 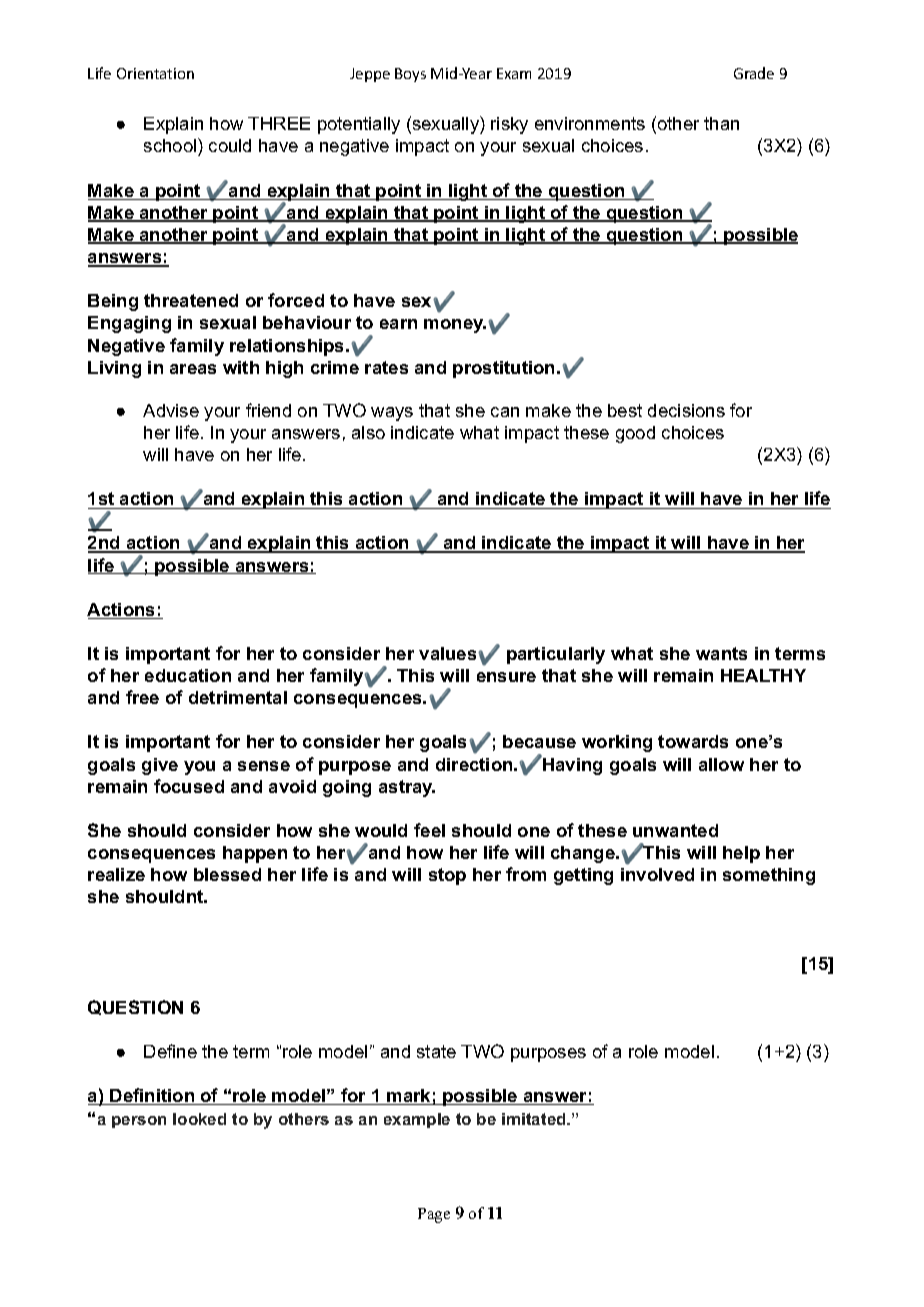 I want to click on Page, so click(x=434, y=1215).
